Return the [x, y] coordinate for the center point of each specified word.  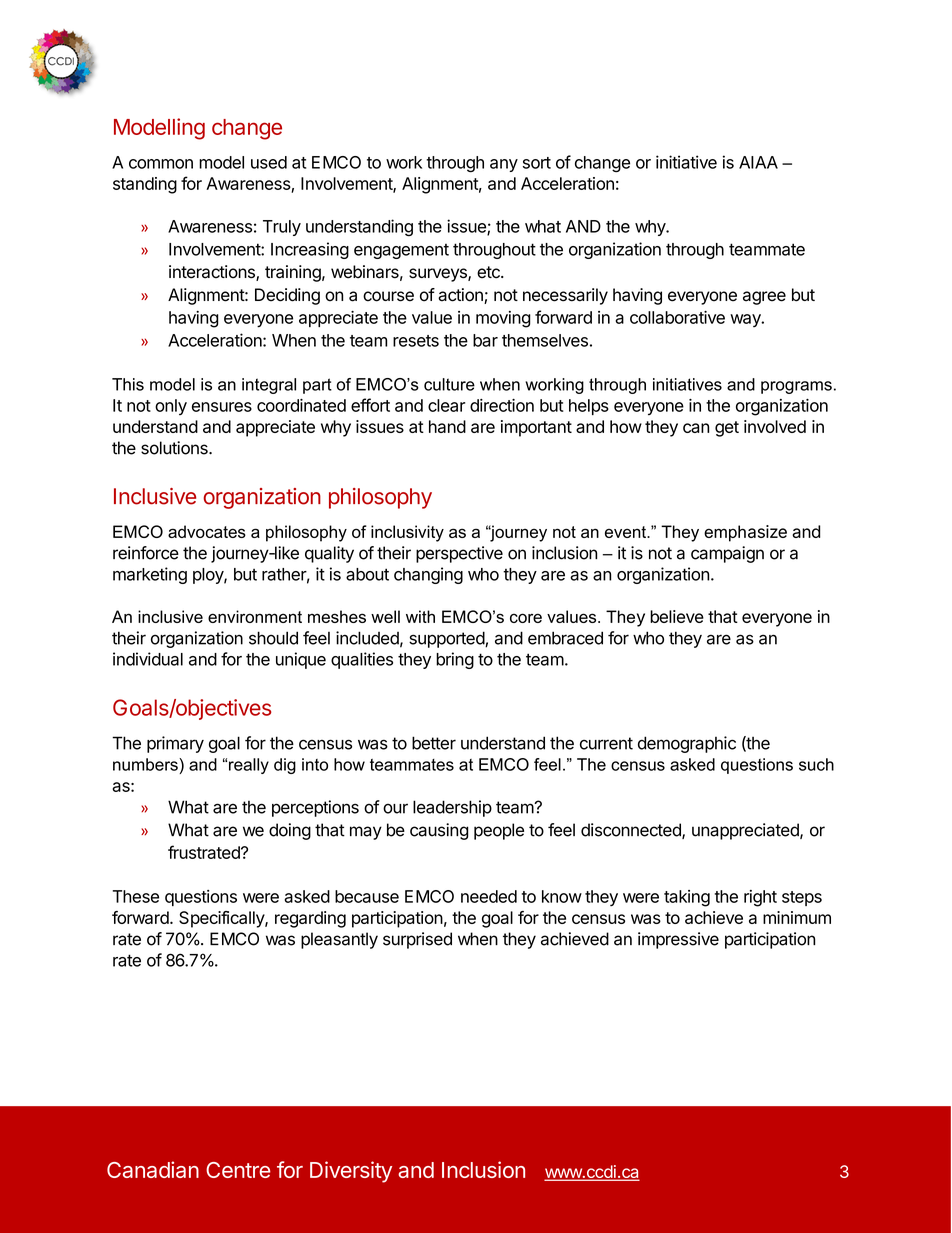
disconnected [632, 831]
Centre [238, 1170]
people [499, 831]
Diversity [351, 1172]
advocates [207, 531]
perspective [459, 554]
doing [290, 831]
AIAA [758, 162]
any [504, 165]
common [161, 164]
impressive [678, 940]
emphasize [745, 533]
